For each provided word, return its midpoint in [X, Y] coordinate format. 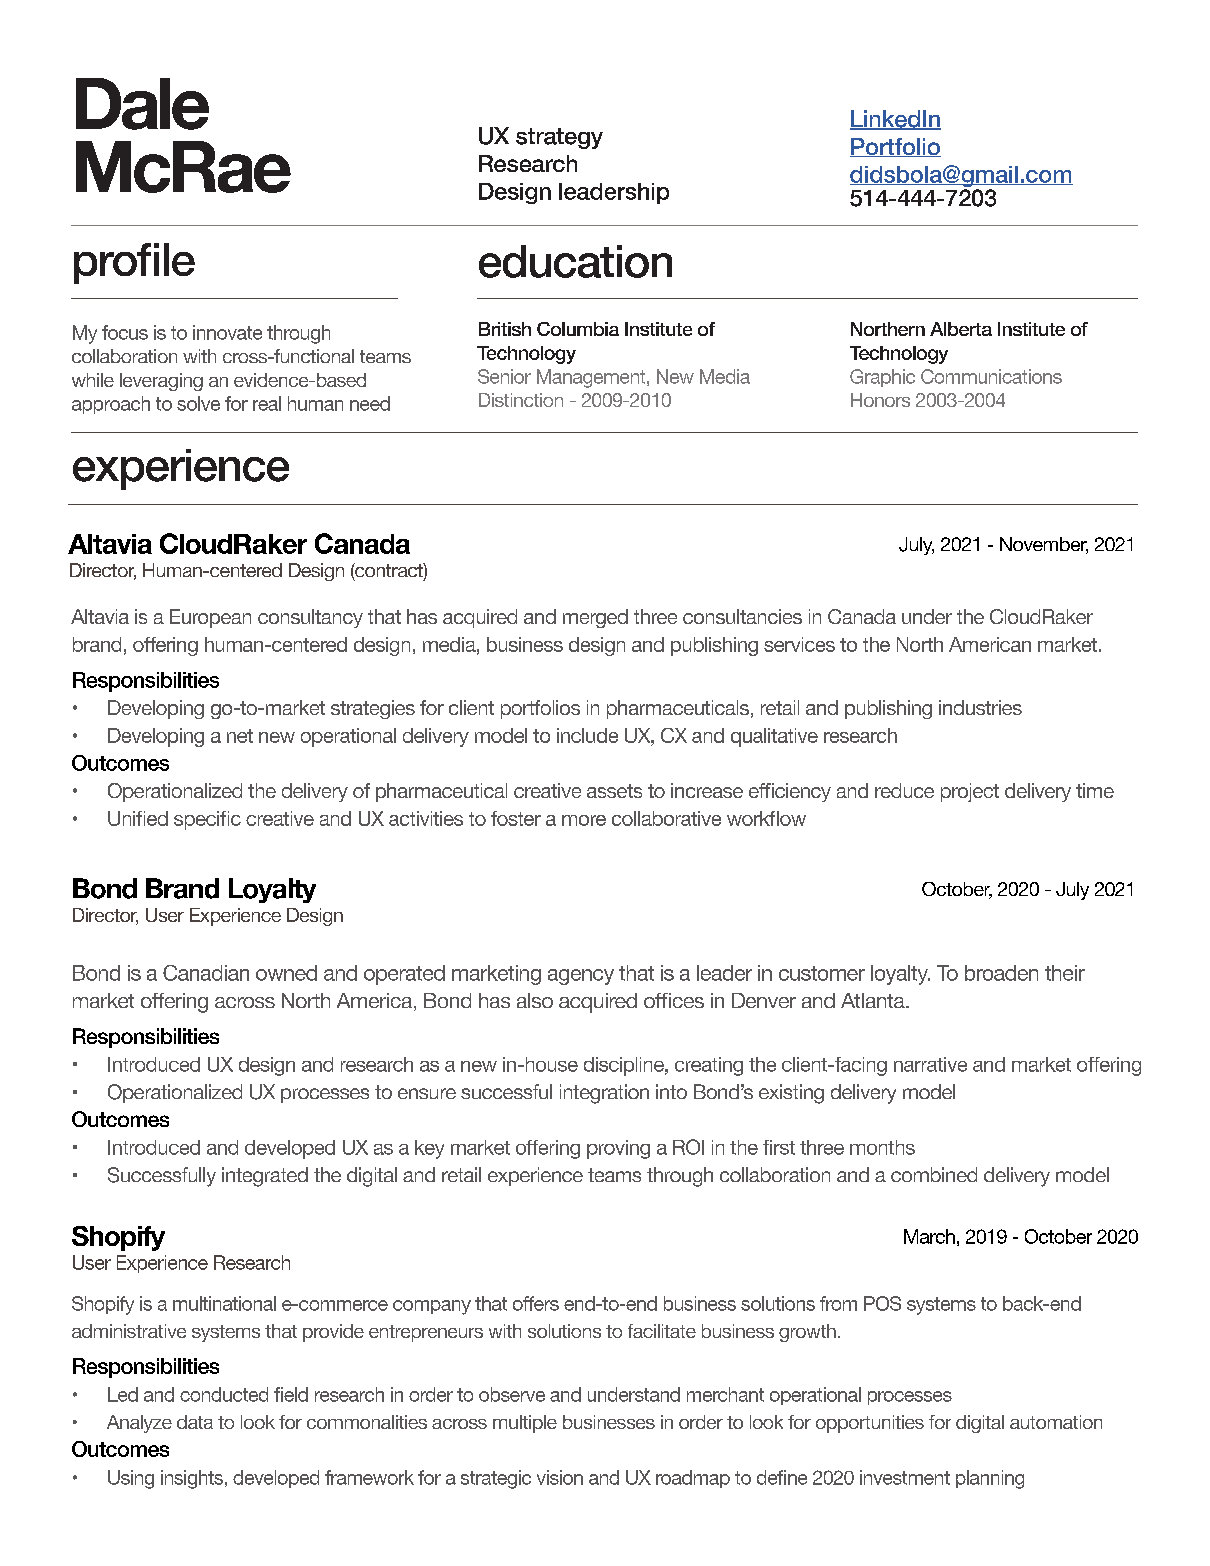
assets [614, 791]
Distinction [521, 400]
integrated [265, 1177]
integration [604, 1094]
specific [207, 820]
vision [560, 1477]
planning [990, 1479]
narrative [930, 1064]
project [970, 792]
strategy [559, 138]
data [195, 1422]
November [1044, 545]
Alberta [961, 329]
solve [198, 403]
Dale [142, 104]
